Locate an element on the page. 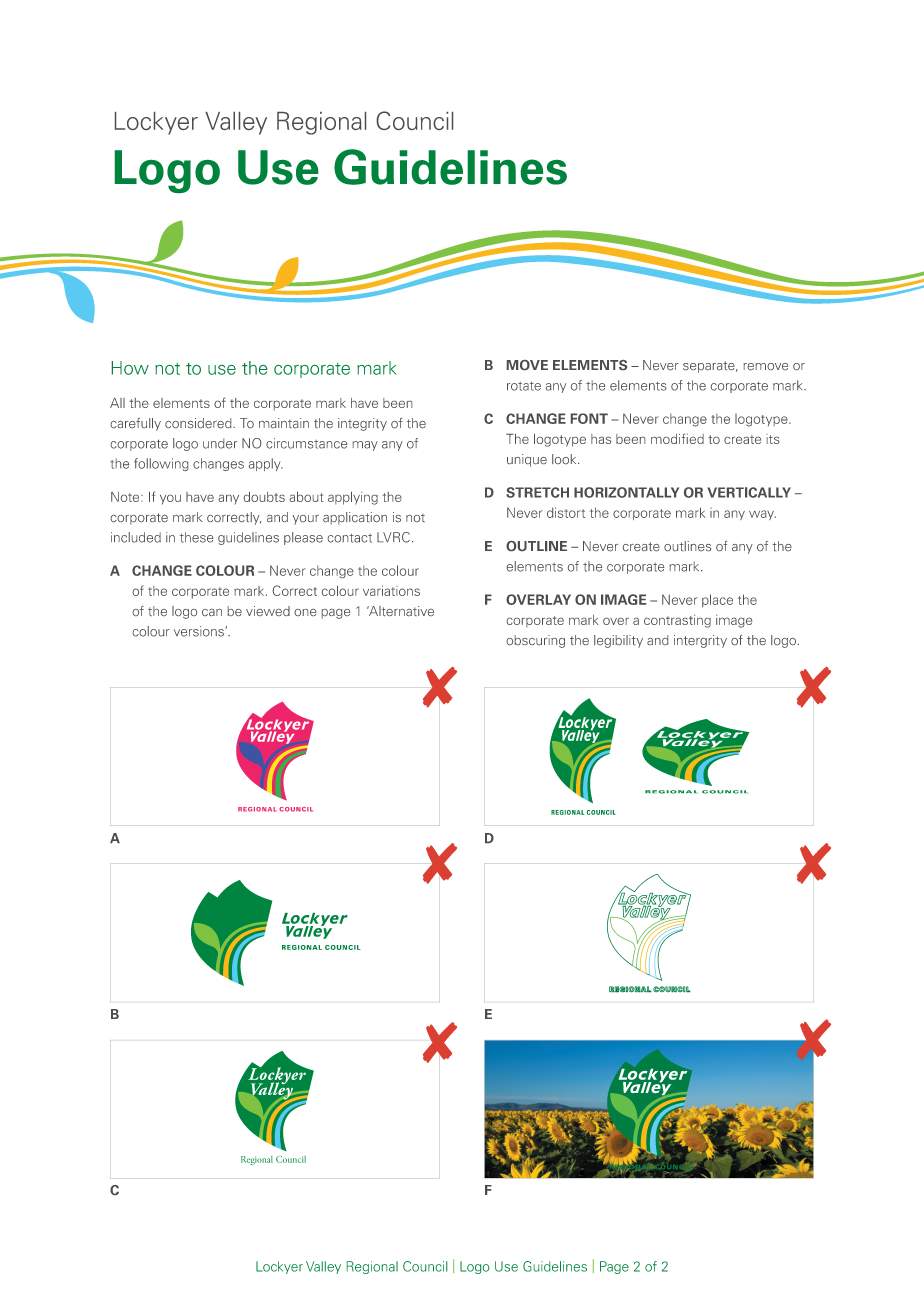 This image has width=924, height=1308. place is located at coordinates (717, 600).
